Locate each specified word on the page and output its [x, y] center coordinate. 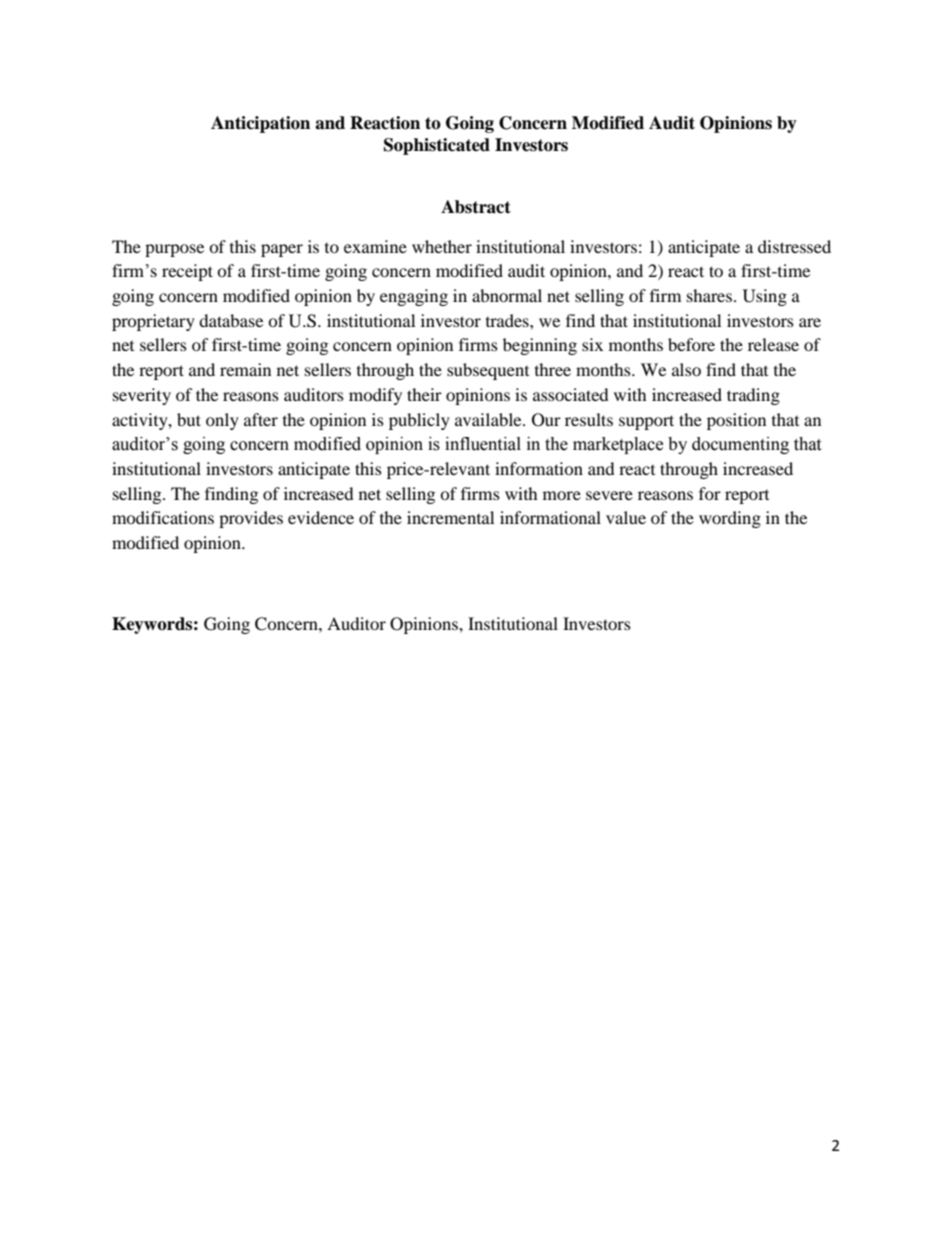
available [489, 419]
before [691, 344]
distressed [794, 246]
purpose [174, 250]
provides [251, 519]
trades [508, 320]
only [222, 421]
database [231, 320]
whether [442, 246]
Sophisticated [437, 146]
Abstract [476, 207]
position [736, 421]
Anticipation [260, 124]
